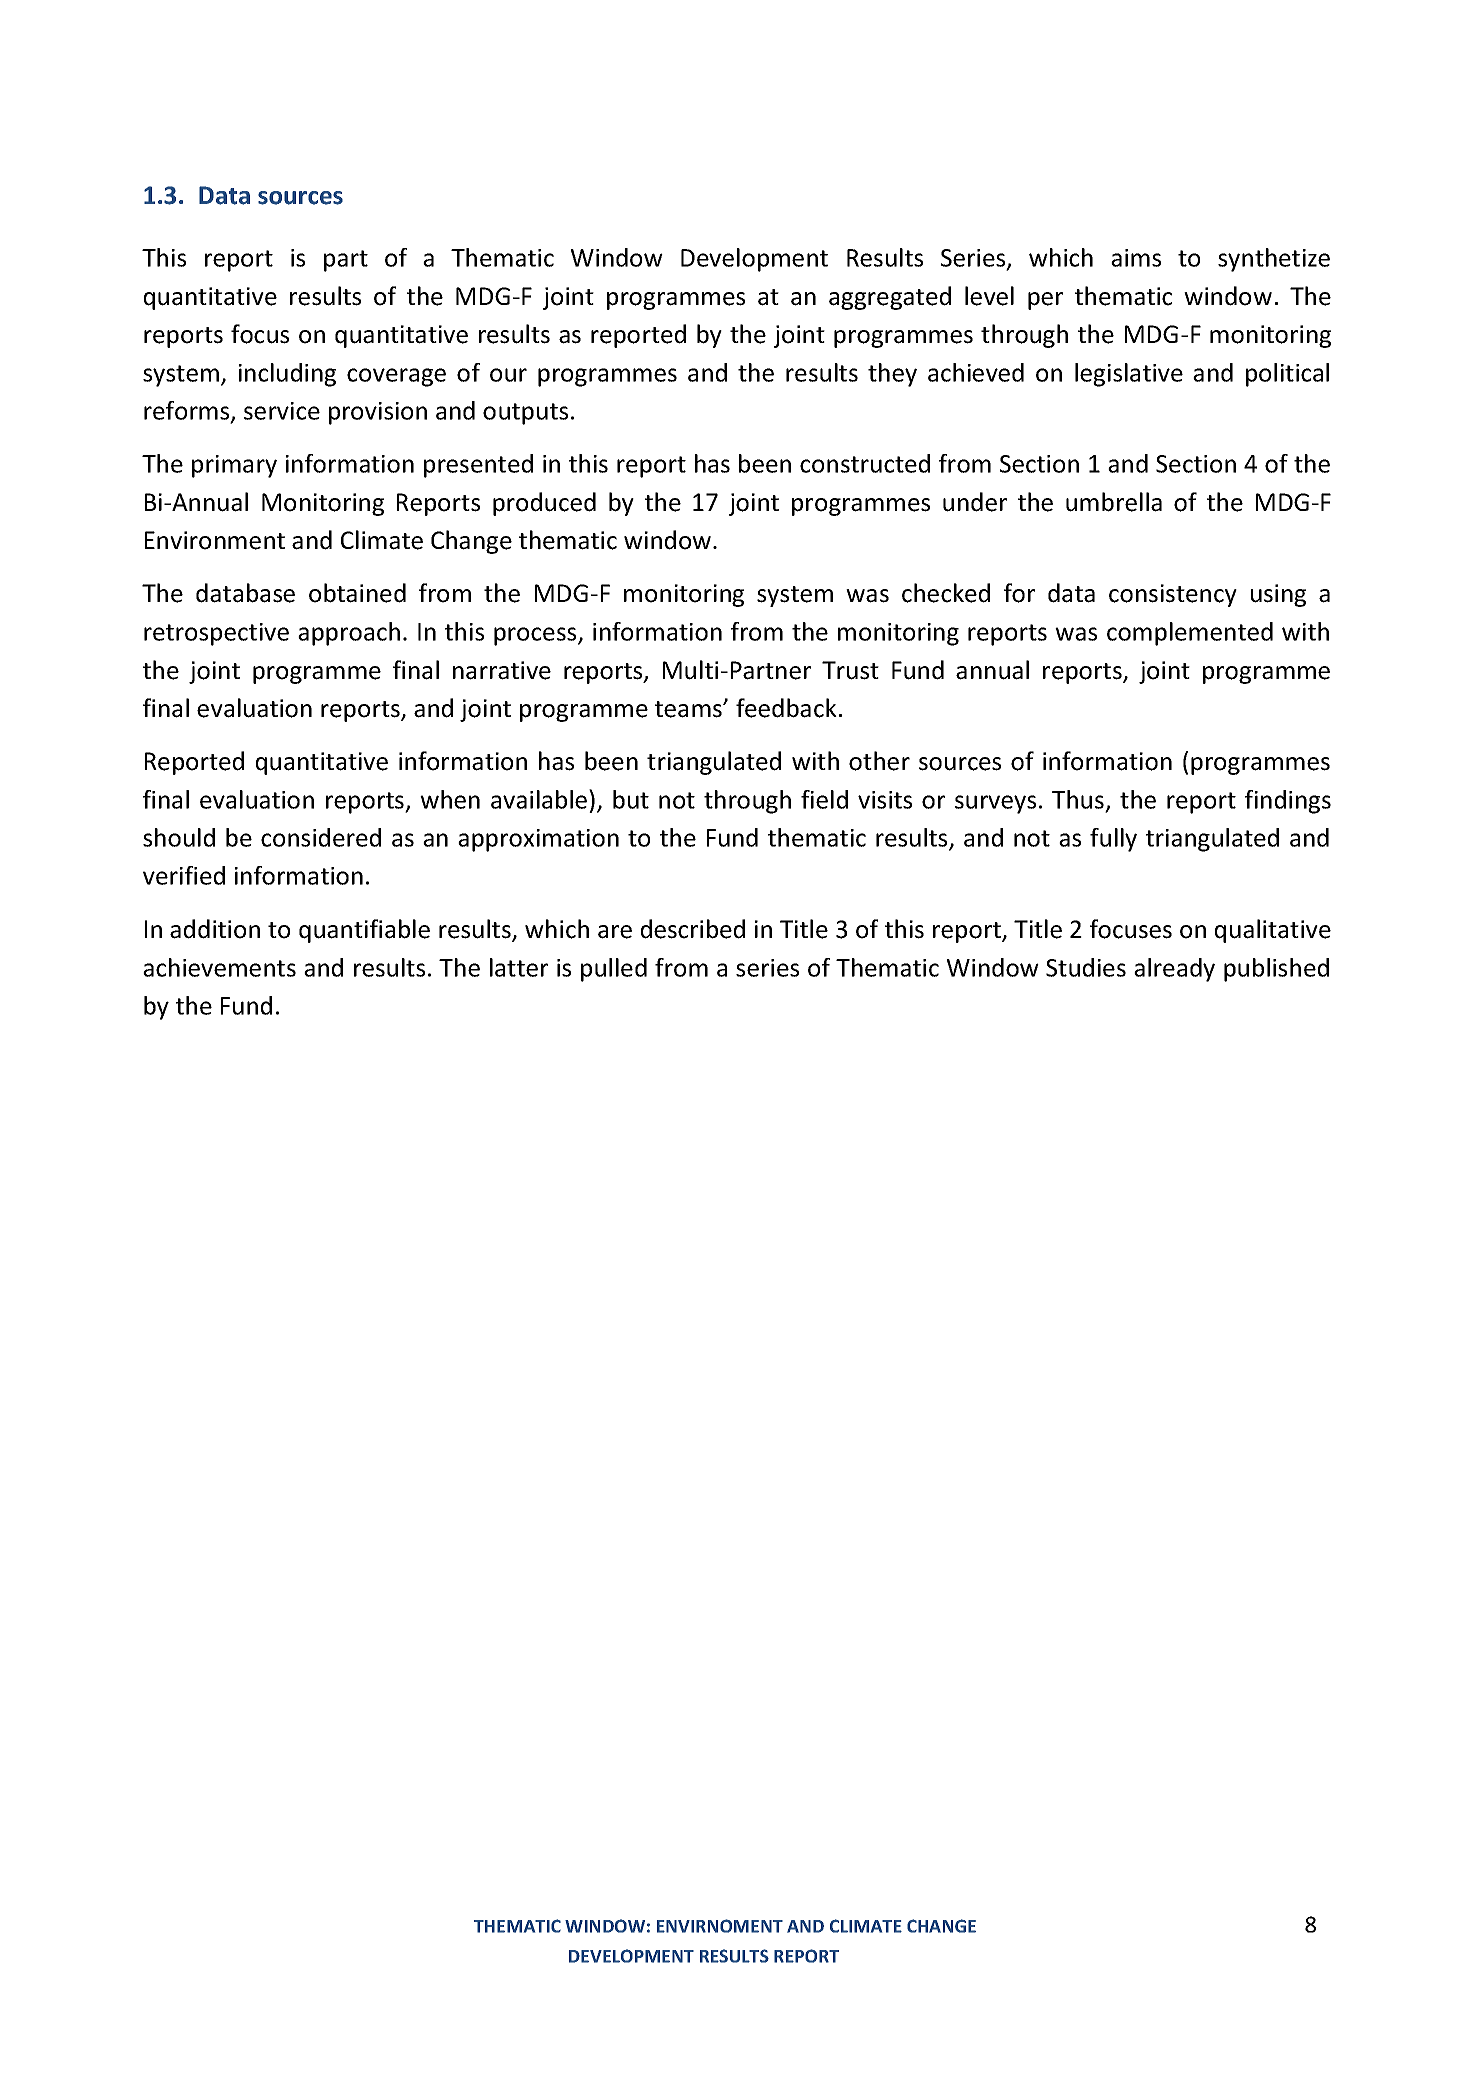 The width and height of the screenshot is (1474, 2085). I want to click on field, so click(824, 799).
